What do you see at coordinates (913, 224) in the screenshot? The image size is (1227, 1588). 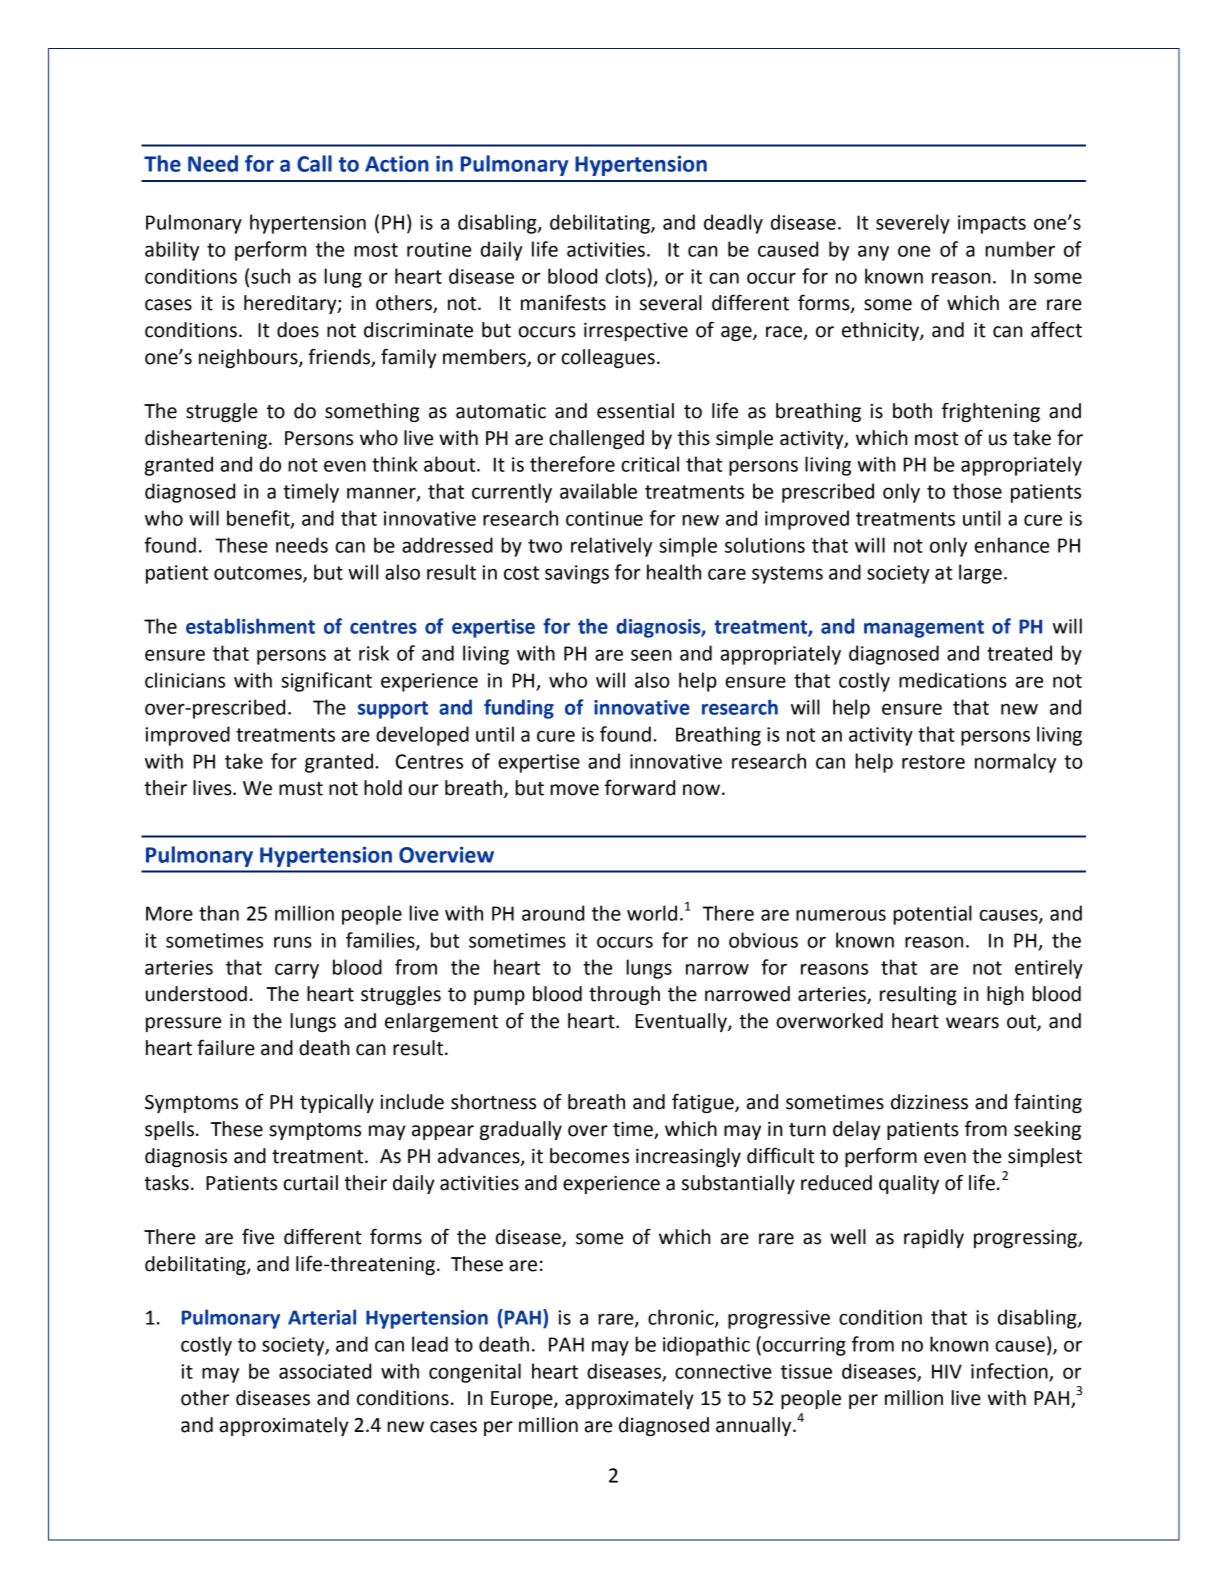 I see `severely` at bounding box center [913, 224].
